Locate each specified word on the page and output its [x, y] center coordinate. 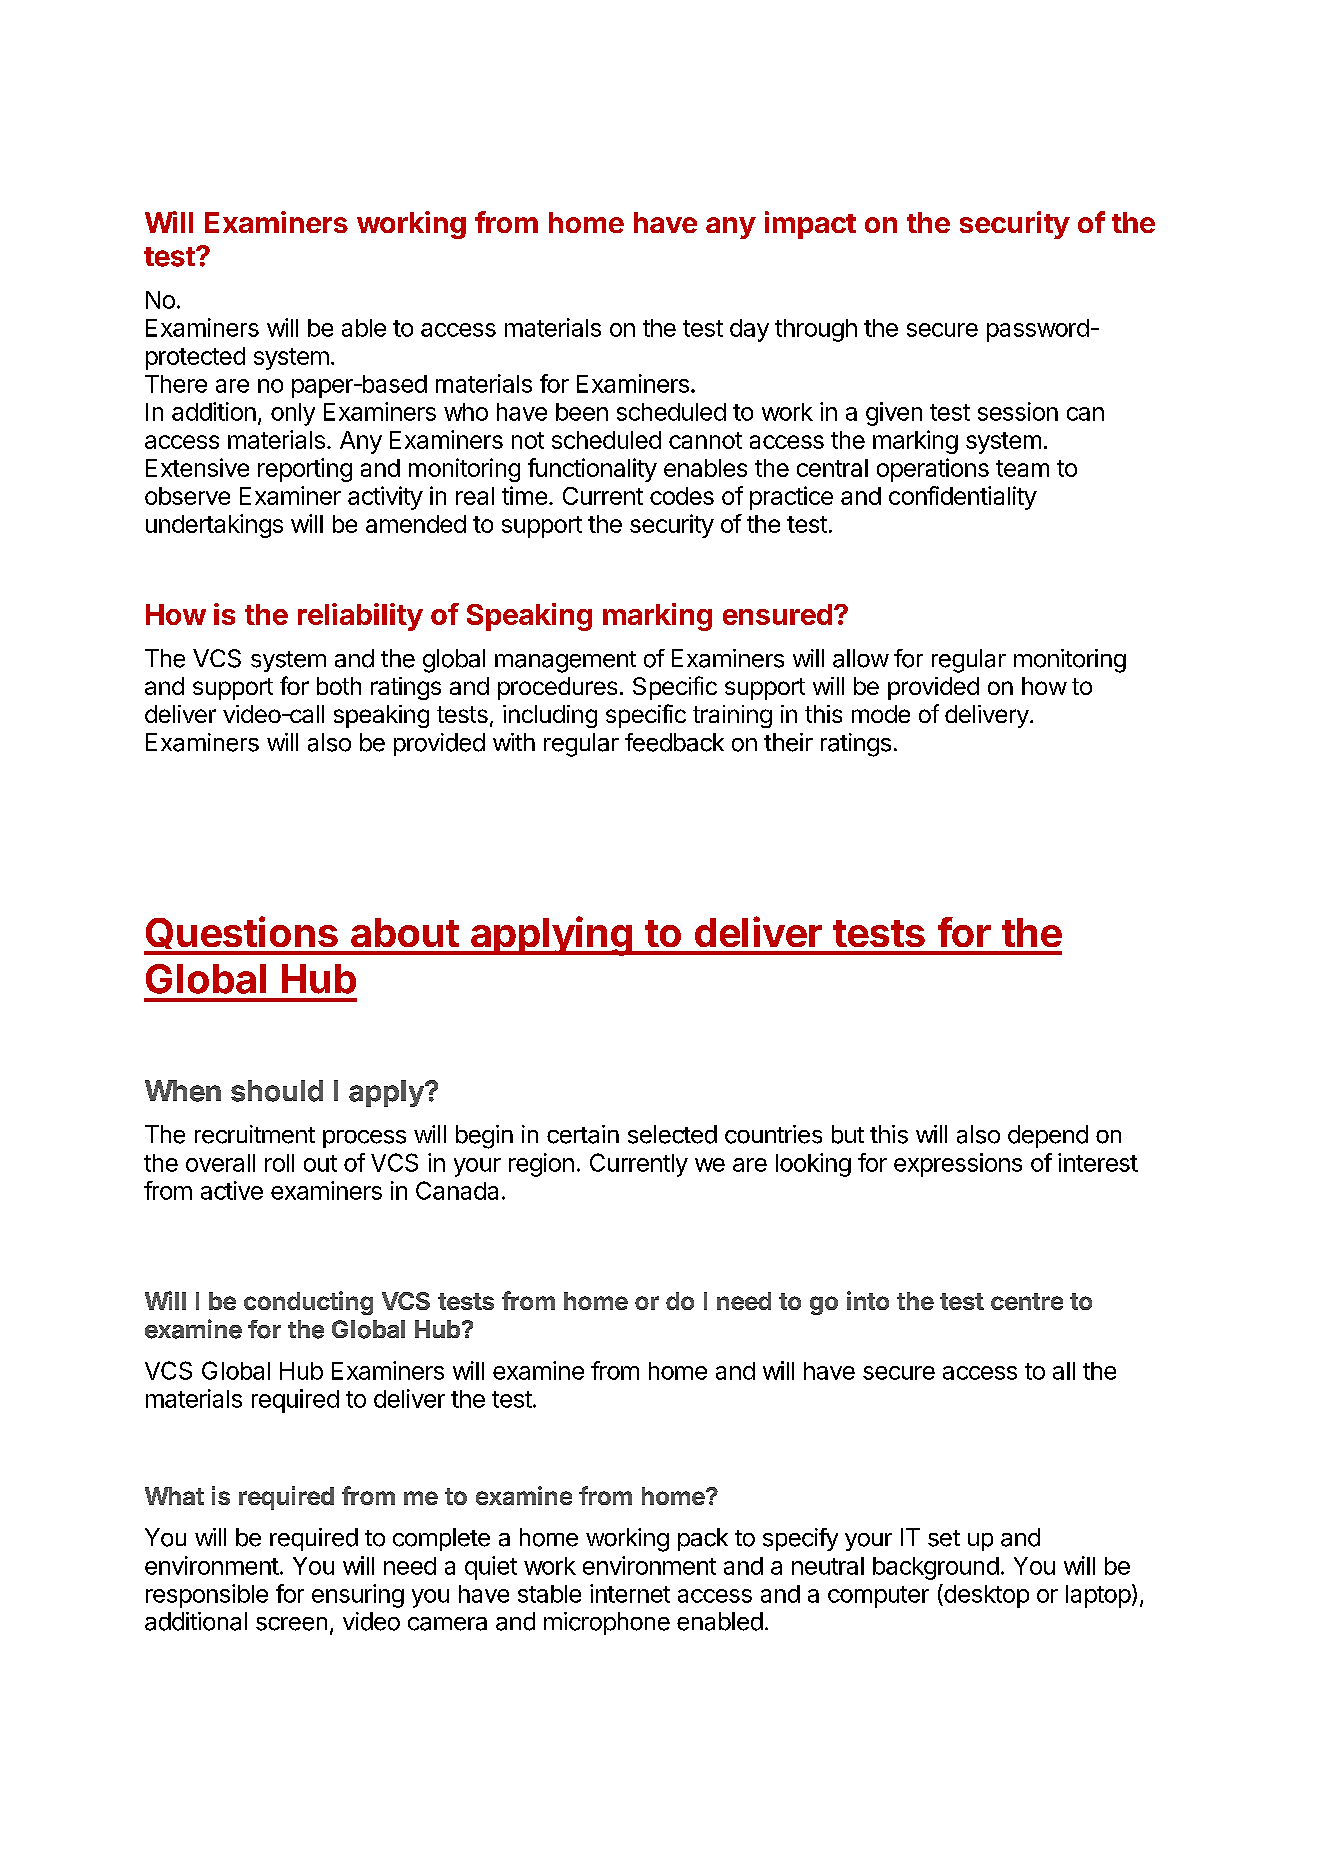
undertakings [214, 526]
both [339, 686]
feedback [674, 742]
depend [1048, 1136]
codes [682, 496]
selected [672, 1134]
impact [810, 225]
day [749, 330]
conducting [308, 1303]
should [277, 1091]
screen [291, 1624]
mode [881, 714]
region [541, 1165]
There [176, 384]
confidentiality [963, 498]
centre [1027, 1301]
